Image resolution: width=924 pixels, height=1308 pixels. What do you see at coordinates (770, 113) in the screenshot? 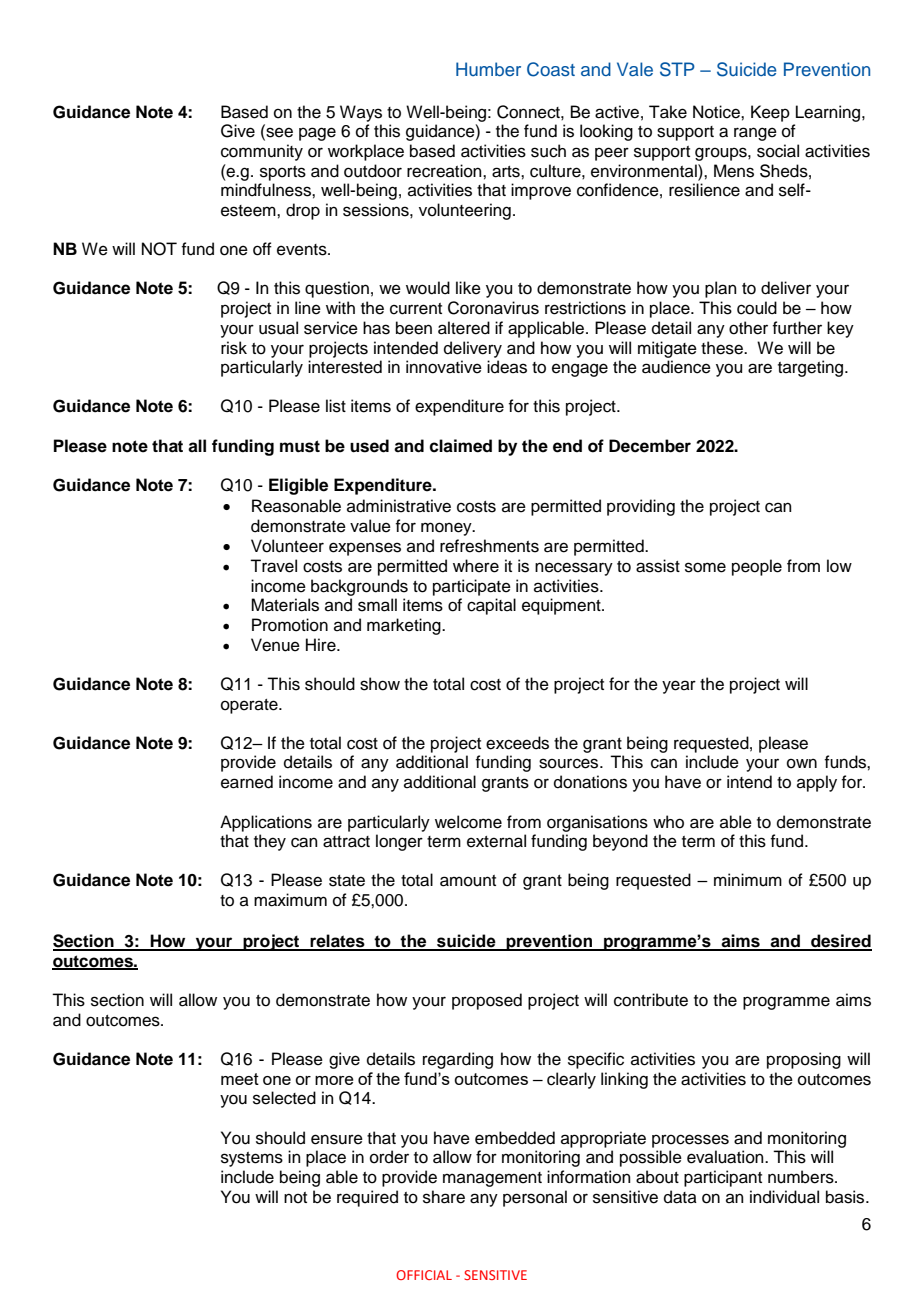
I see `Keep` at bounding box center [770, 113].
